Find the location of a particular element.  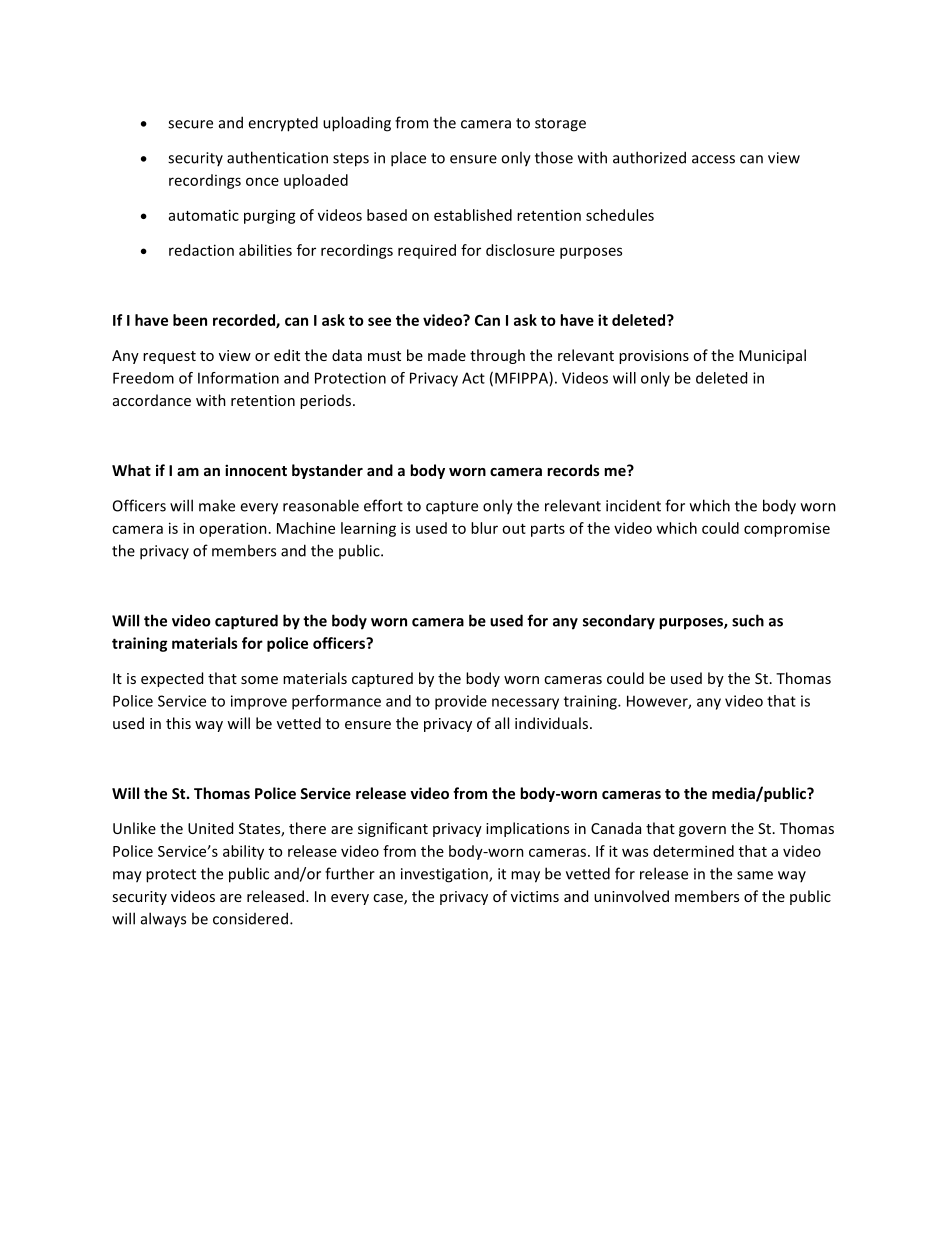

provisions is located at coordinates (654, 357).
